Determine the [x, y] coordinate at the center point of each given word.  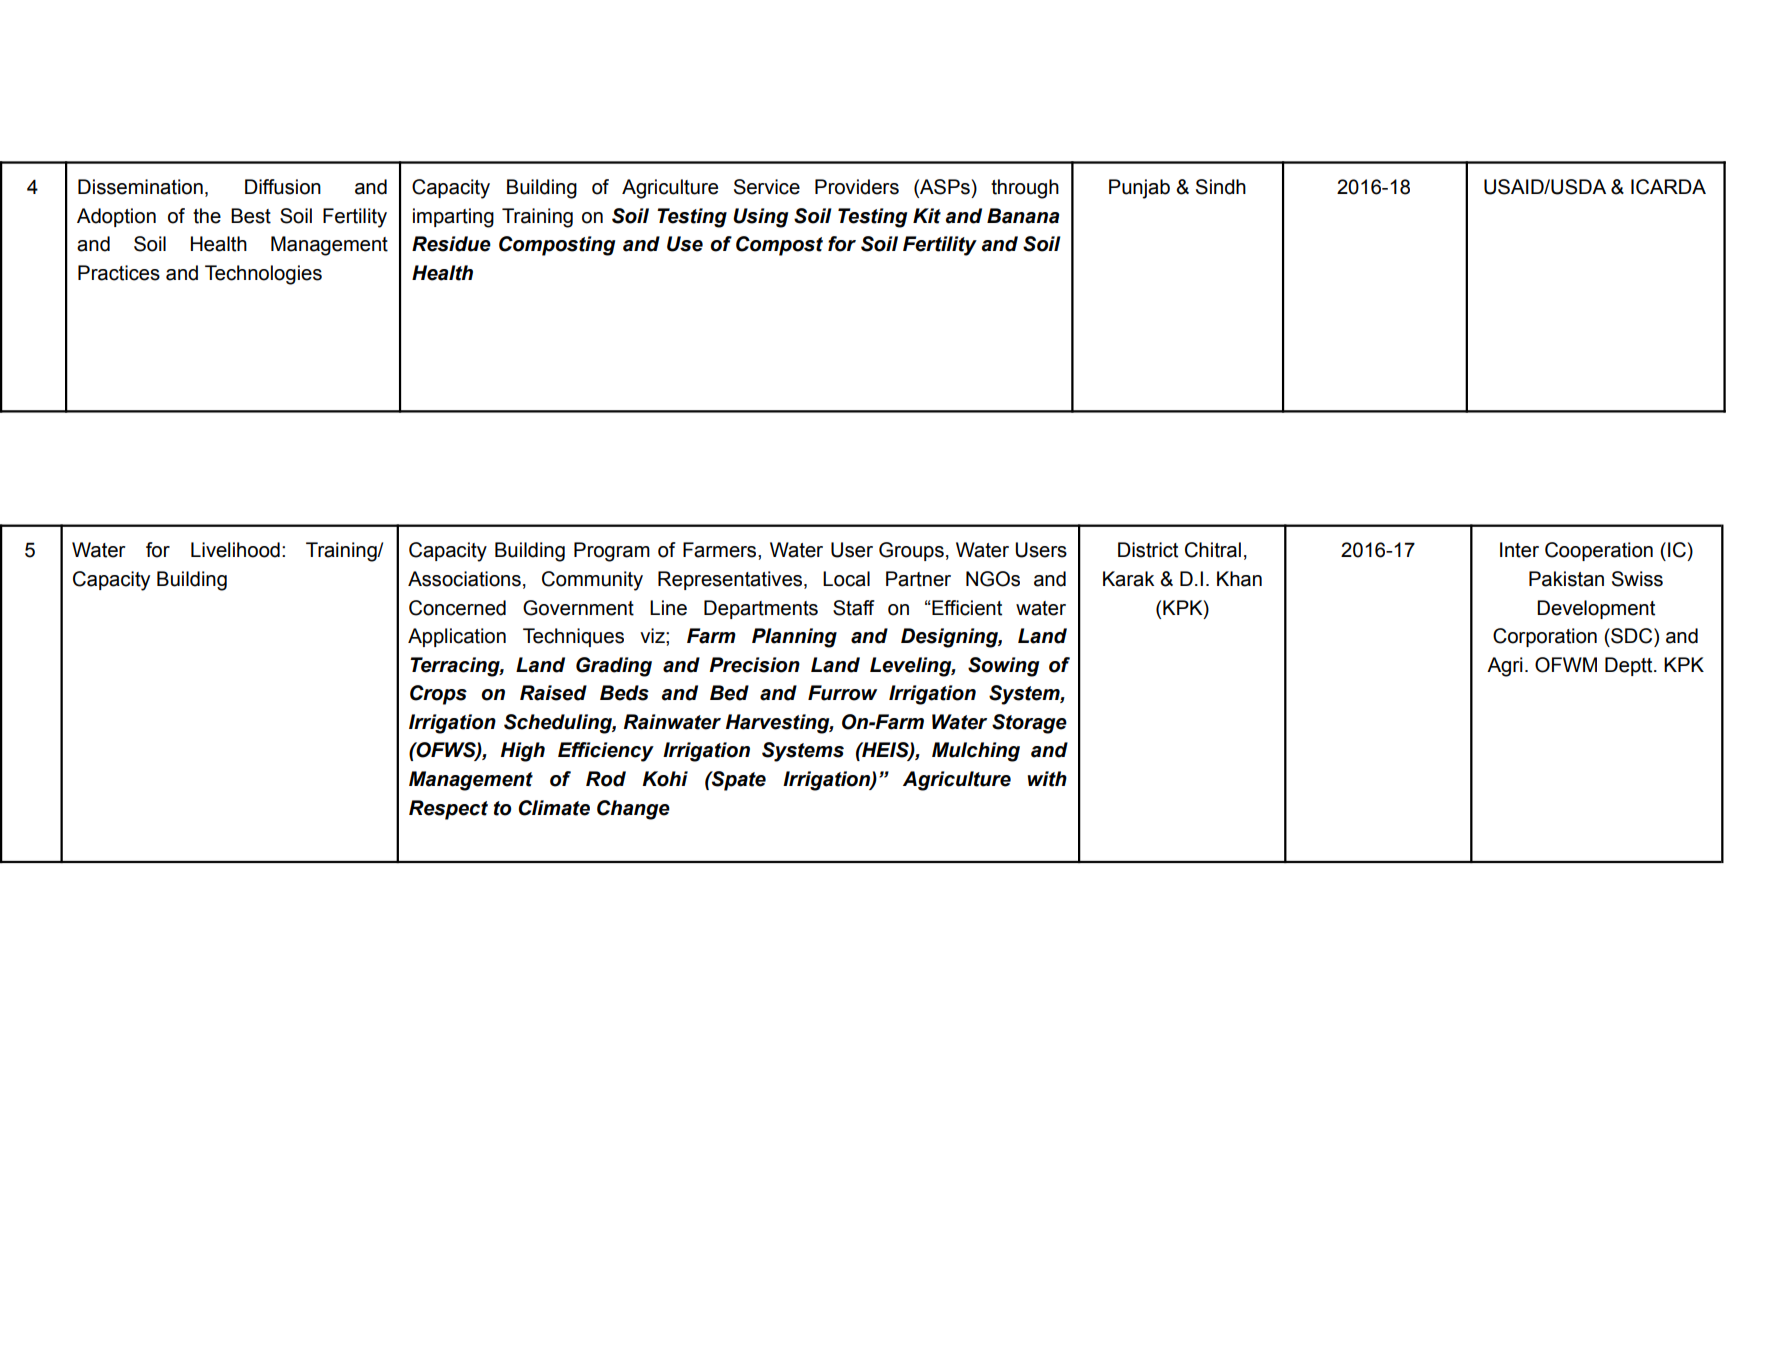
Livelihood [235, 550]
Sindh [1221, 187]
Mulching [976, 752]
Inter [1519, 550]
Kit [927, 216]
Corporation [1545, 637]
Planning [794, 638]
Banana [1023, 216]
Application [457, 637]
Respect [448, 810]
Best [251, 216]
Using [760, 218]
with [1047, 779]
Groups [911, 551]
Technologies [263, 275]
